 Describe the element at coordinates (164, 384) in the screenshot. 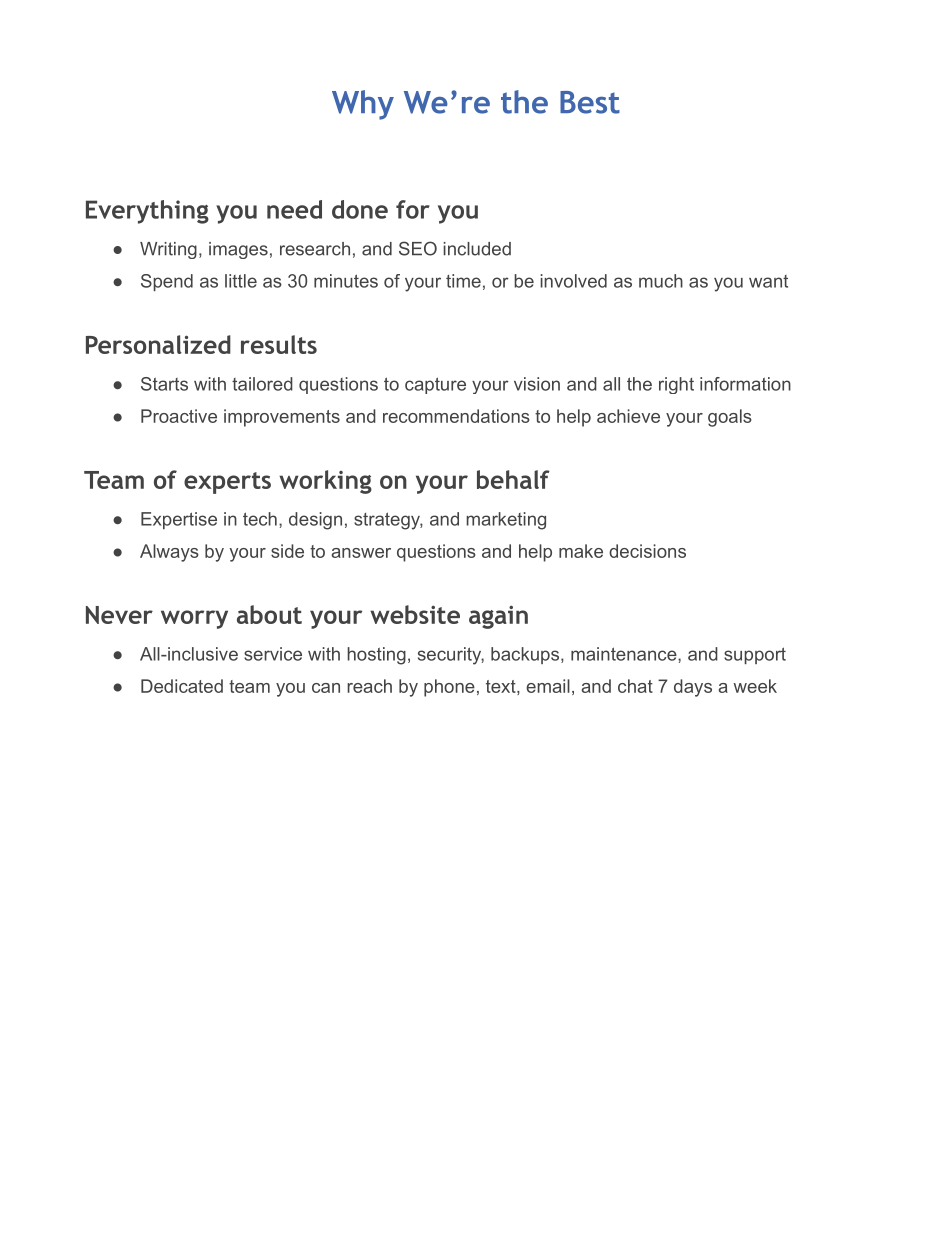

I see `Starts` at that location.
